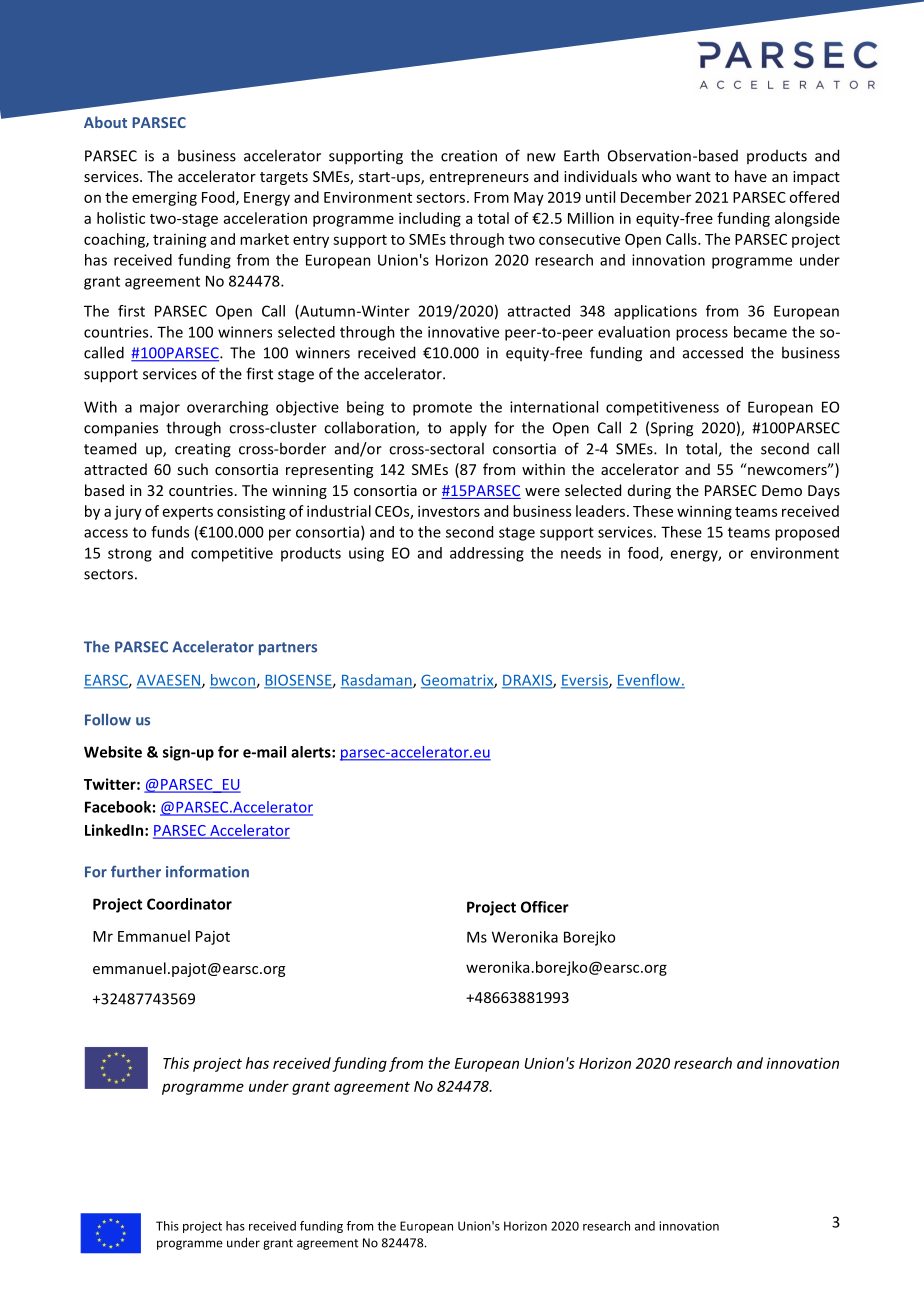 This screenshot has height=1308, width=924. What do you see at coordinates (207, 871) in the screenshot?
I see `information` at bounding box center [207, 871].
